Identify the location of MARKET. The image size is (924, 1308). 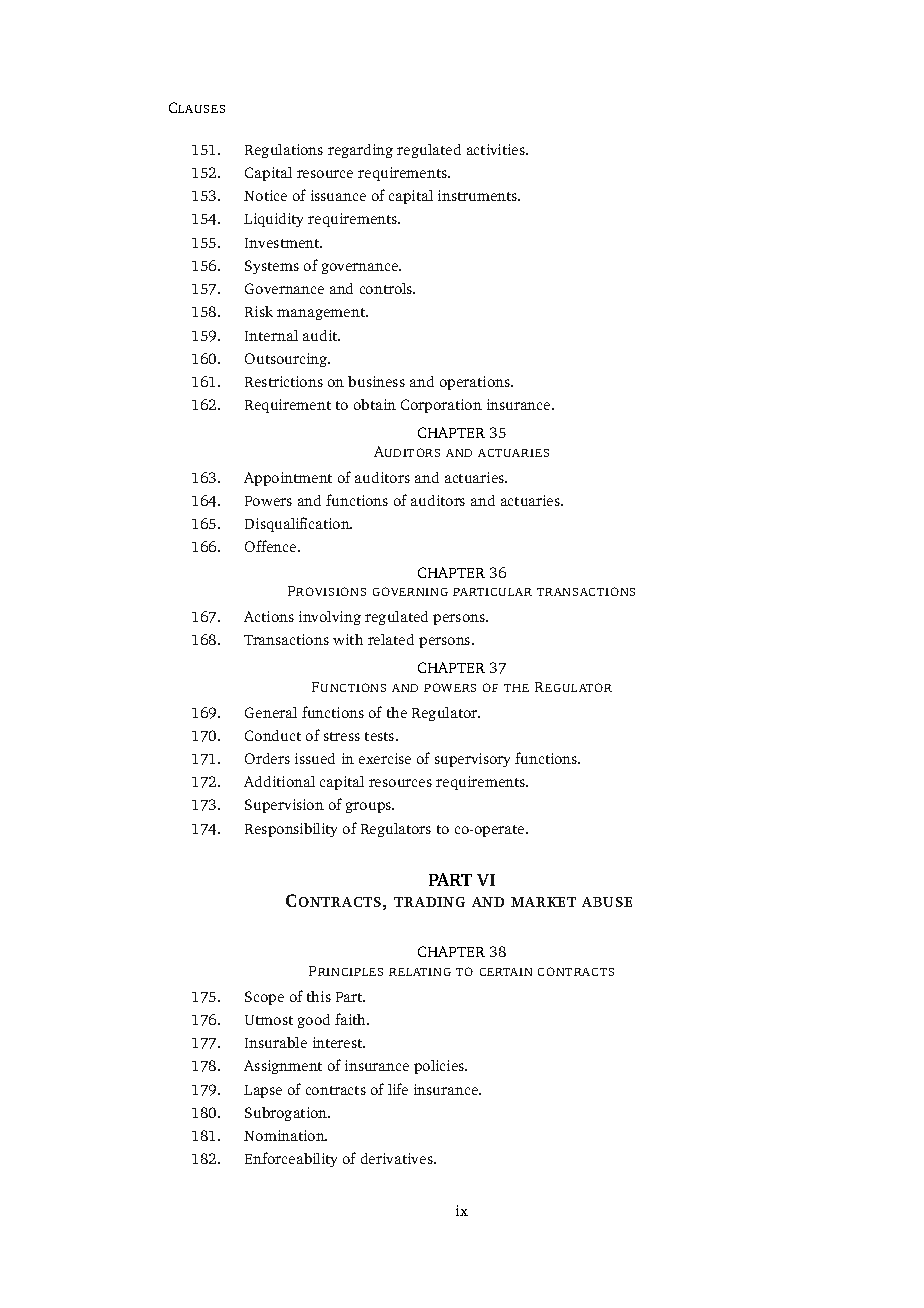
(543, 902).
